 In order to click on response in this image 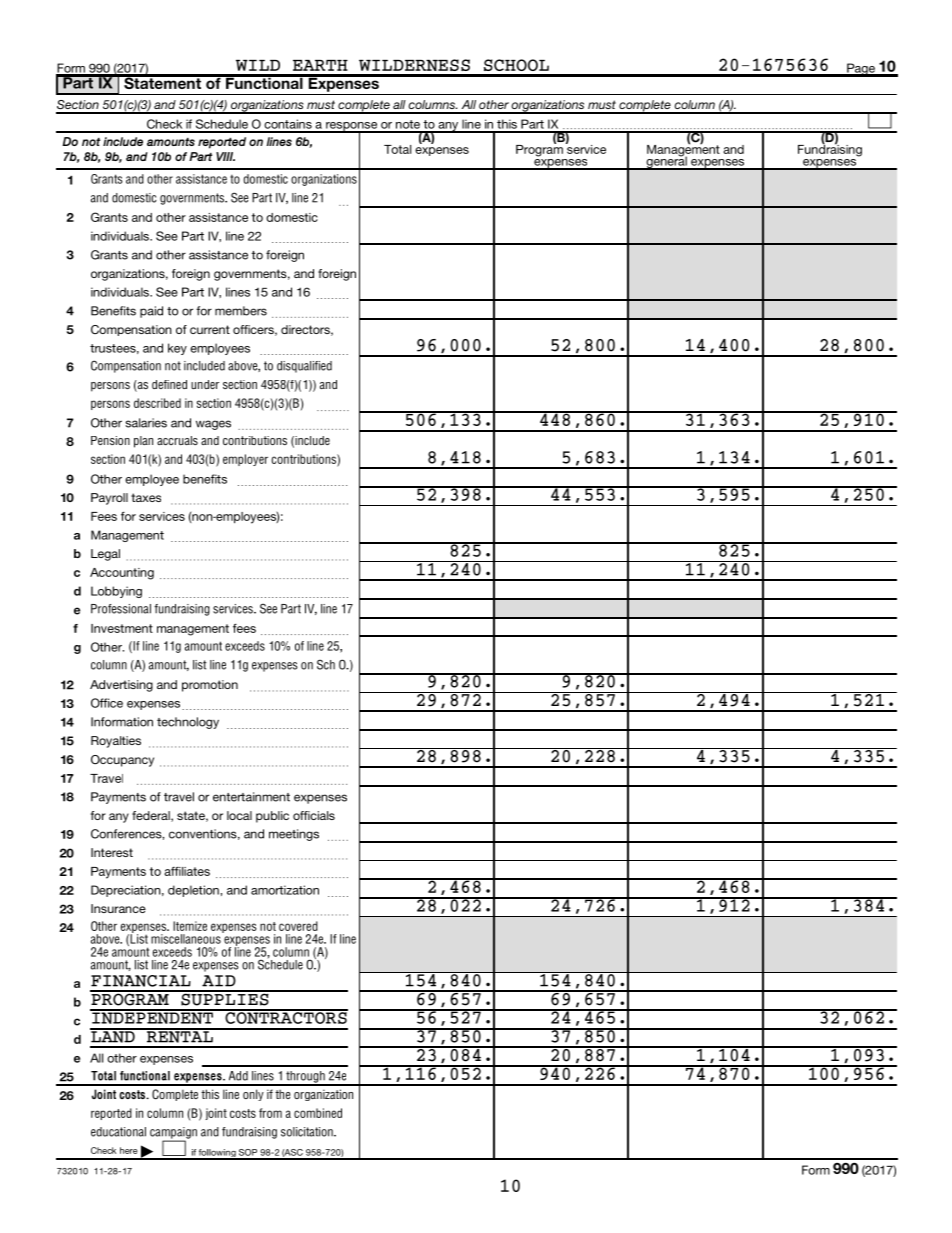, I will do `click(352, 127)`.
